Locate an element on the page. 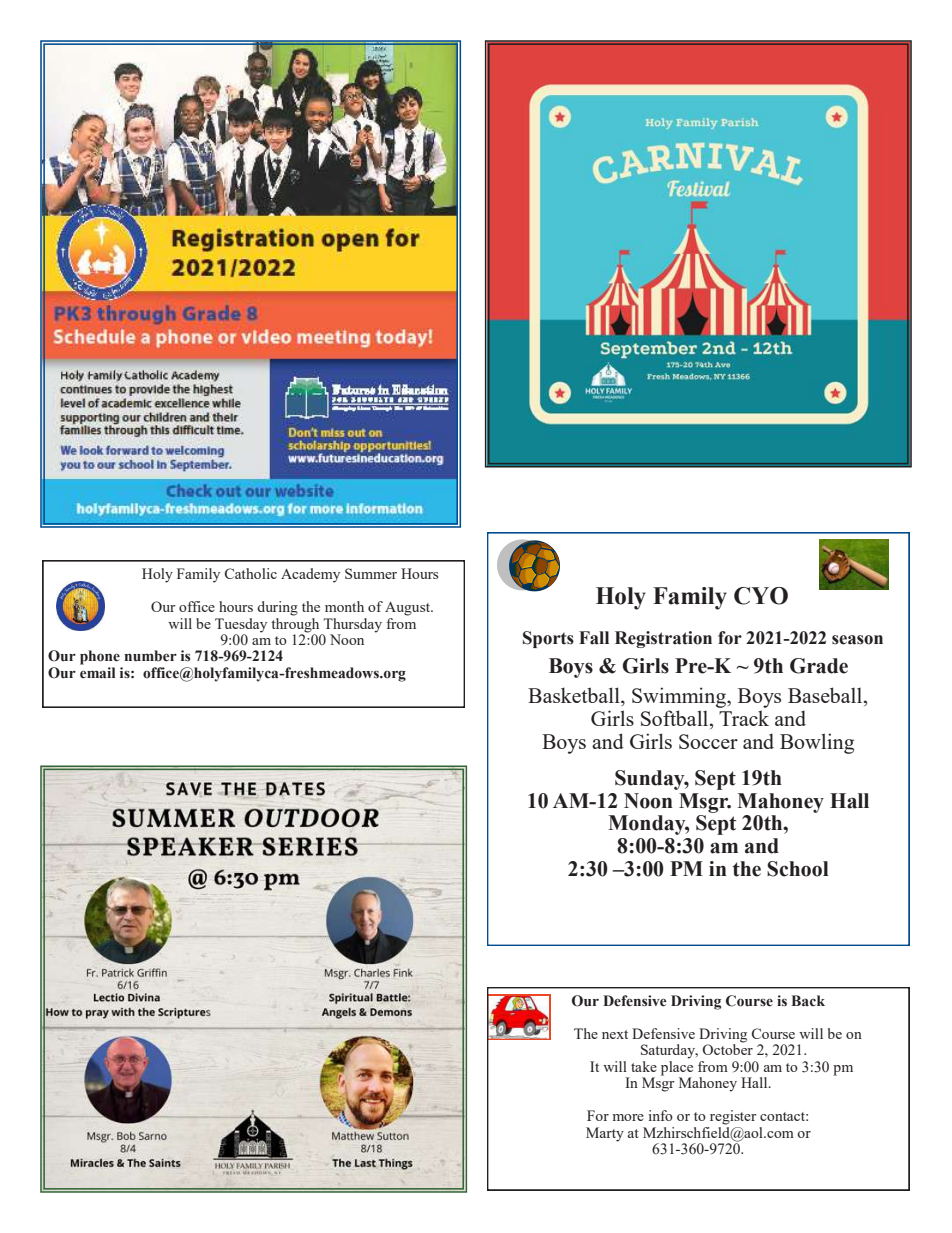 The width and height of the document is (952, 1233). email is located at coordinates (97, 671).
